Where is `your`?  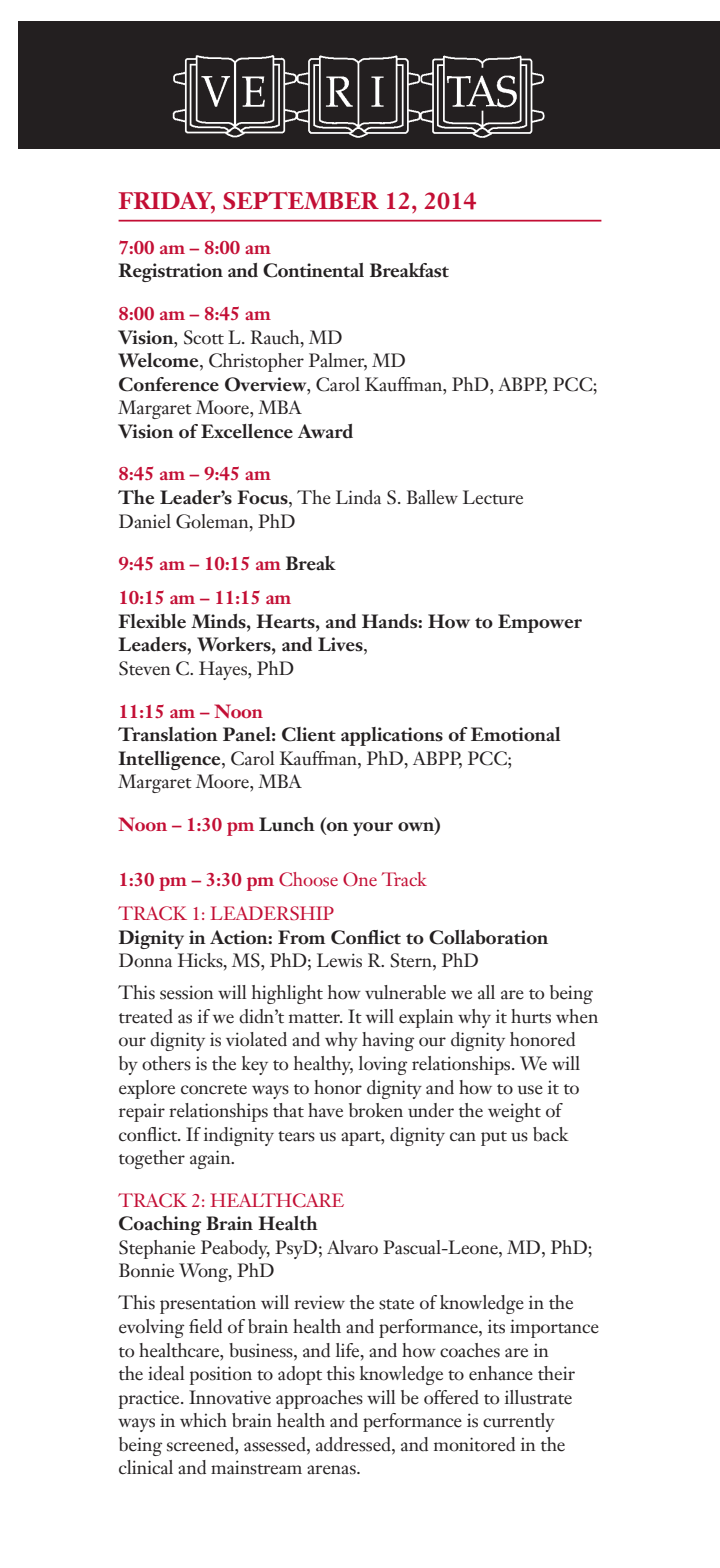 your is located at coordinates (373, 829).
